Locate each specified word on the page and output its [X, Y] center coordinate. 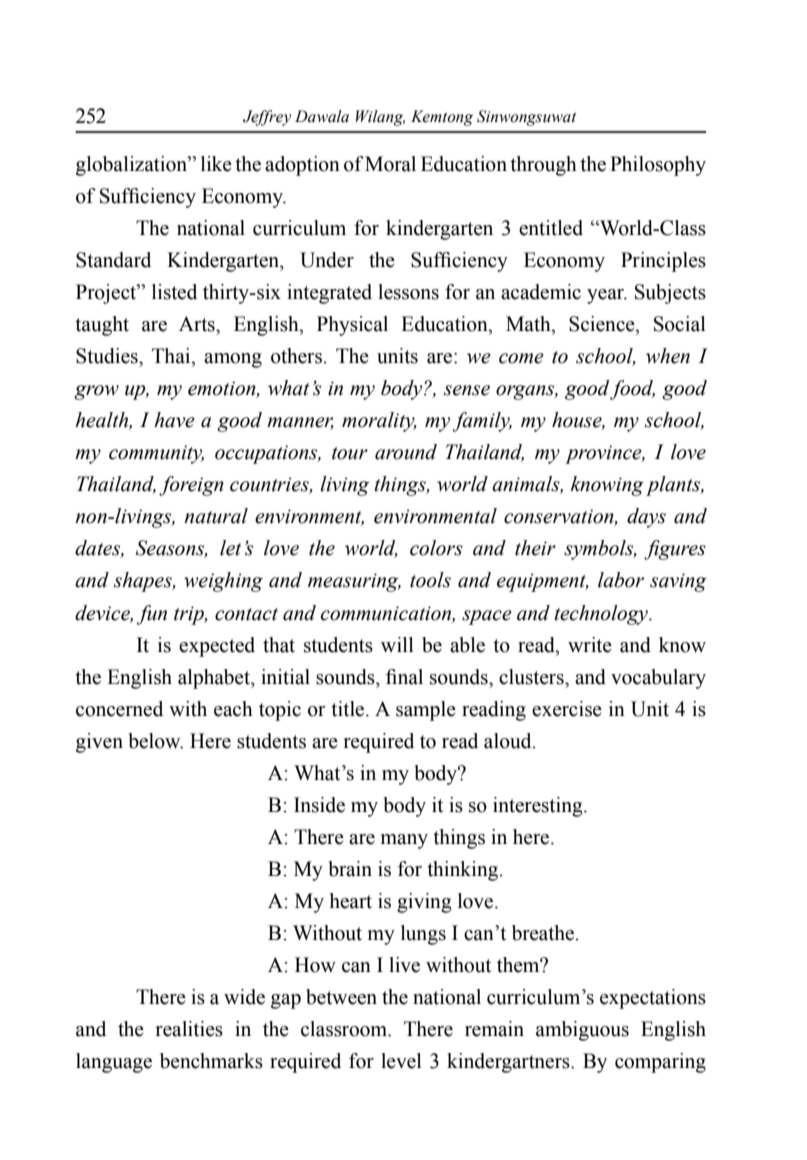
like [216, 164]
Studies [108, 356]
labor [621, 580]
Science [603, 324]
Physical [352, 326]
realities [189, 1029]
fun [152, 615]
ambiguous [582, 1031]
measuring [354, 582]
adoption [302, 166]
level [401, 1061]
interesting [539, 807]
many [404, 841]
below [156, 741]
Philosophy [658, 166]
